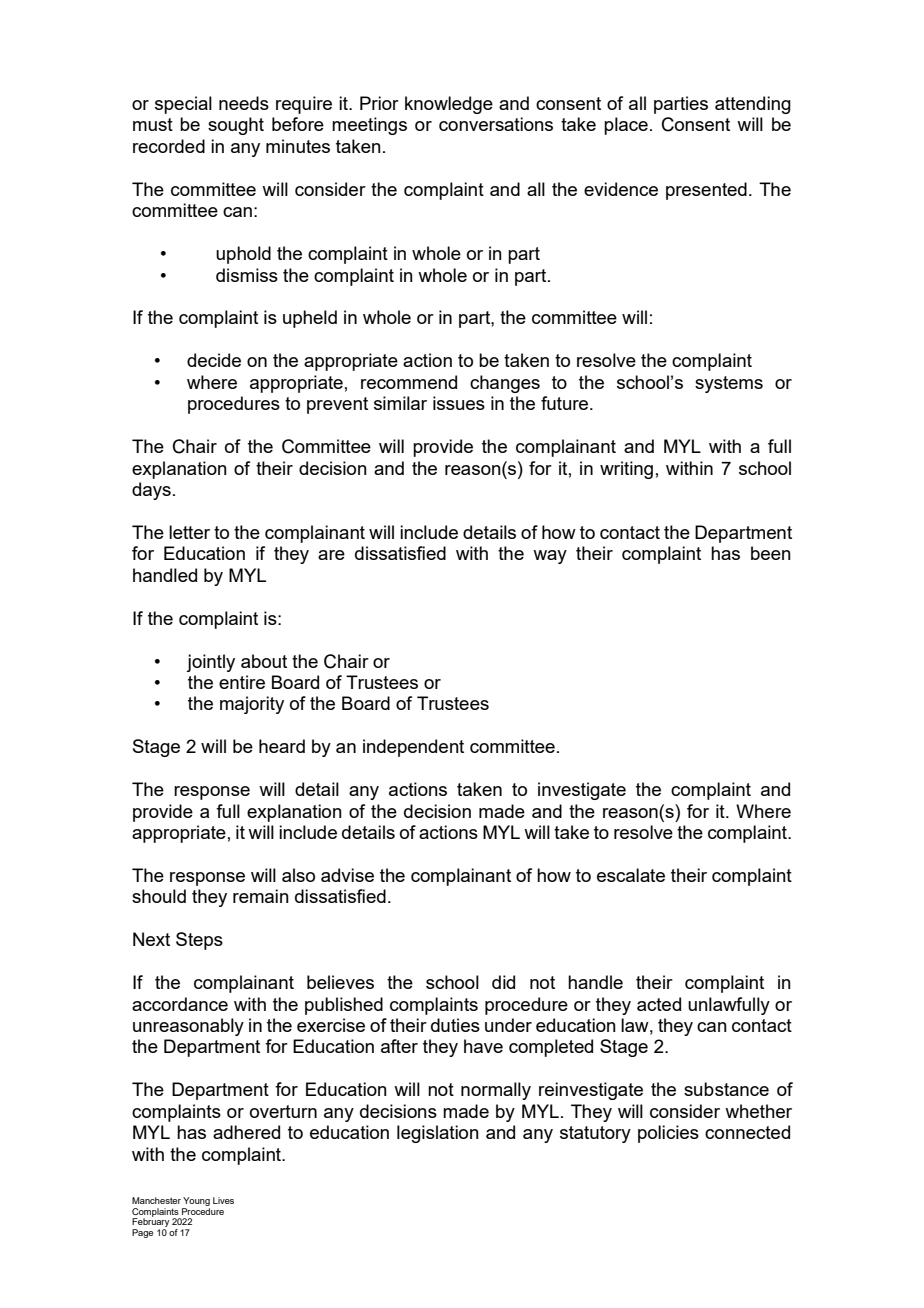 The height and width of the document is (1308, 924). I want to click on been, so click(771, 553).
